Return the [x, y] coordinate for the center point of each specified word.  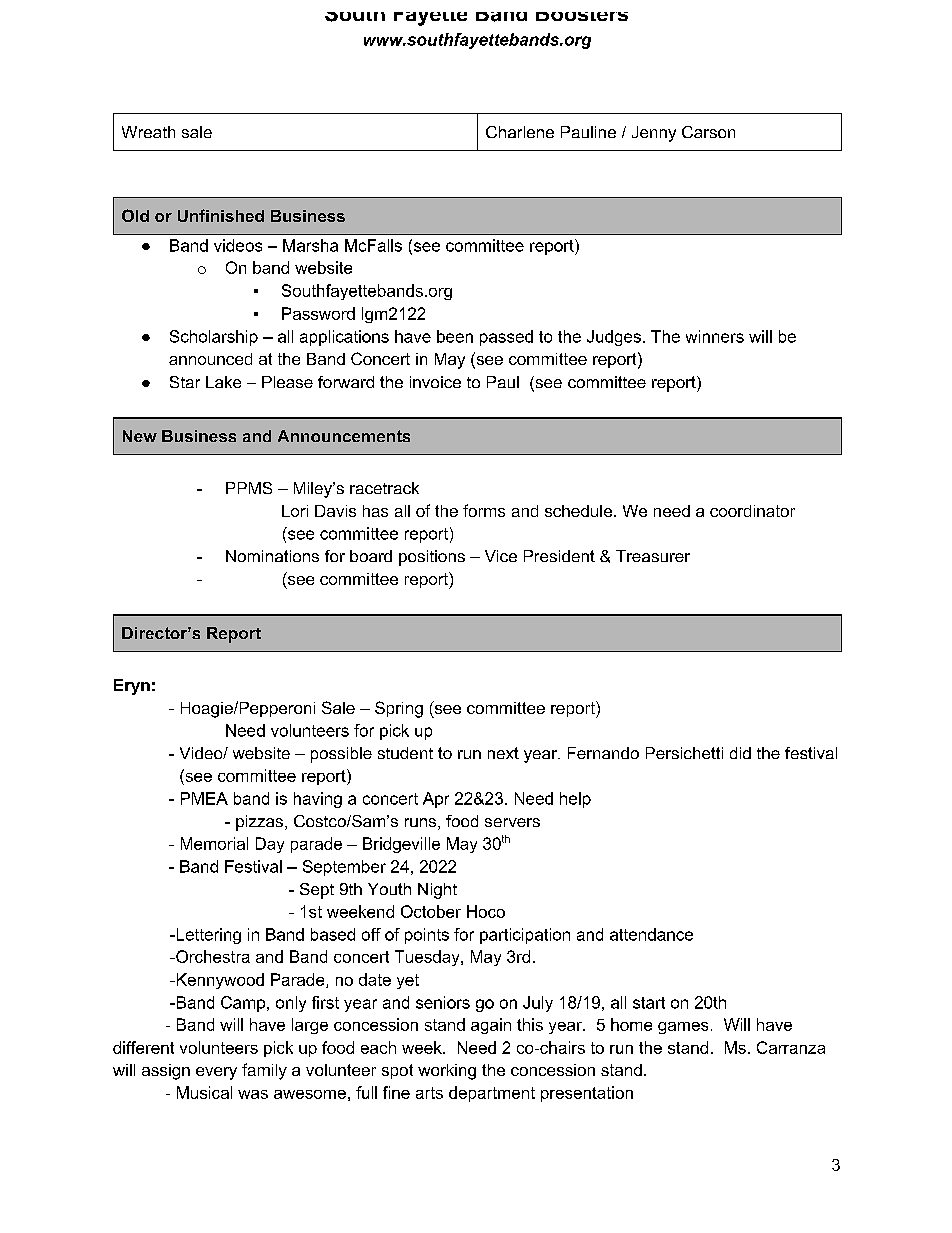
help [575, 800]
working [447, 1072]
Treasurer [653, 556]
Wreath [148, 132]
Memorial [214, 843]
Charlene [520, 132]
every [216, 1073]
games [683, 1028]
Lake [223, 382]
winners [715, 336]
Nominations [272, 556]
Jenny [654, 134]
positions [432, 558]
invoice [435, 382]
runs [422, 824]
